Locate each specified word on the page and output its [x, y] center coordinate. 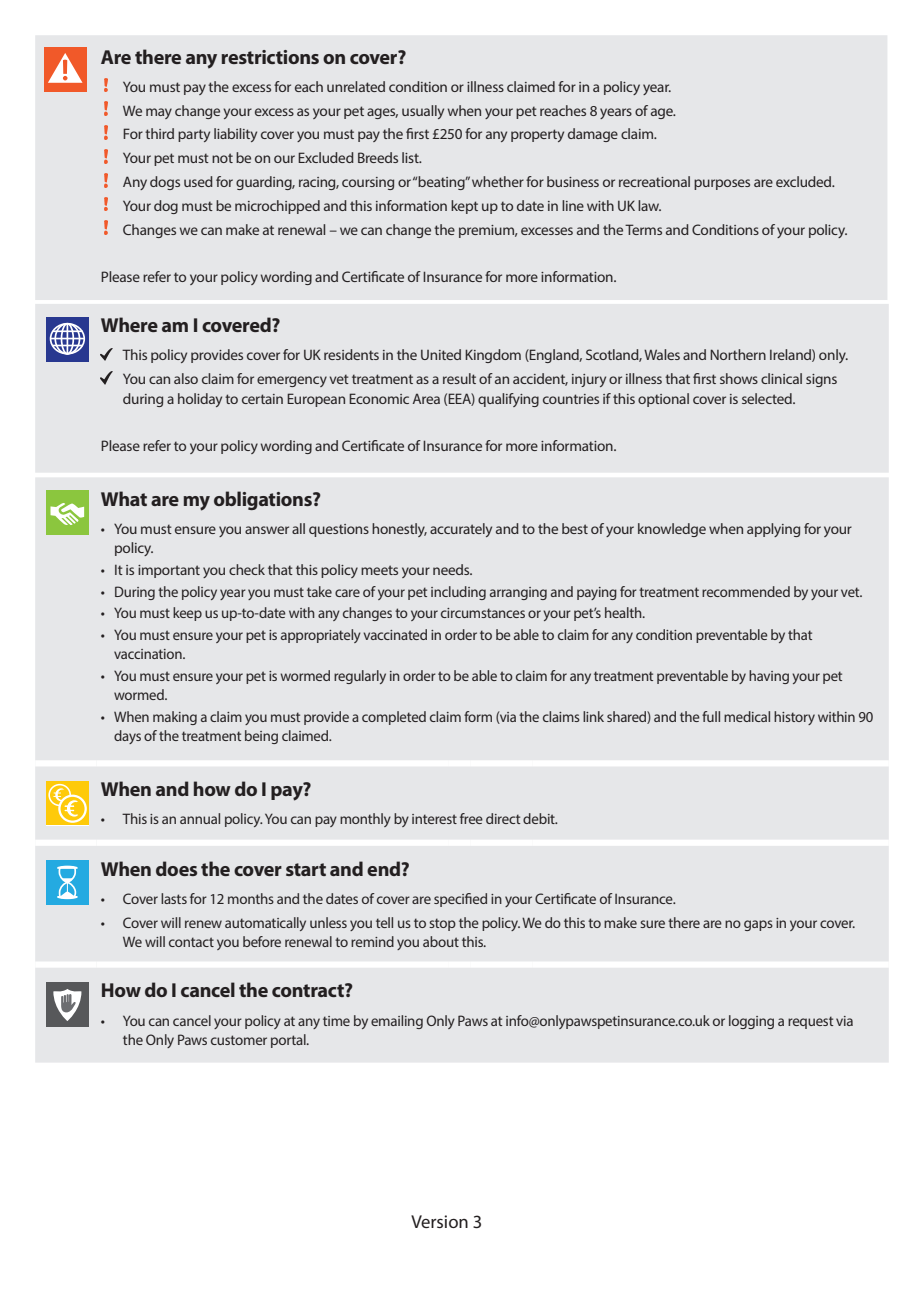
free [471, 818]
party [194, 135]
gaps [758, 925]
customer [239, 1040]
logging [751, 1022]
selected [768, 398]
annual [200, 818]
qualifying [508, 400]
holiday [200, 400]
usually [423, 112]
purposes [722, 184]
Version [439, 1221]
